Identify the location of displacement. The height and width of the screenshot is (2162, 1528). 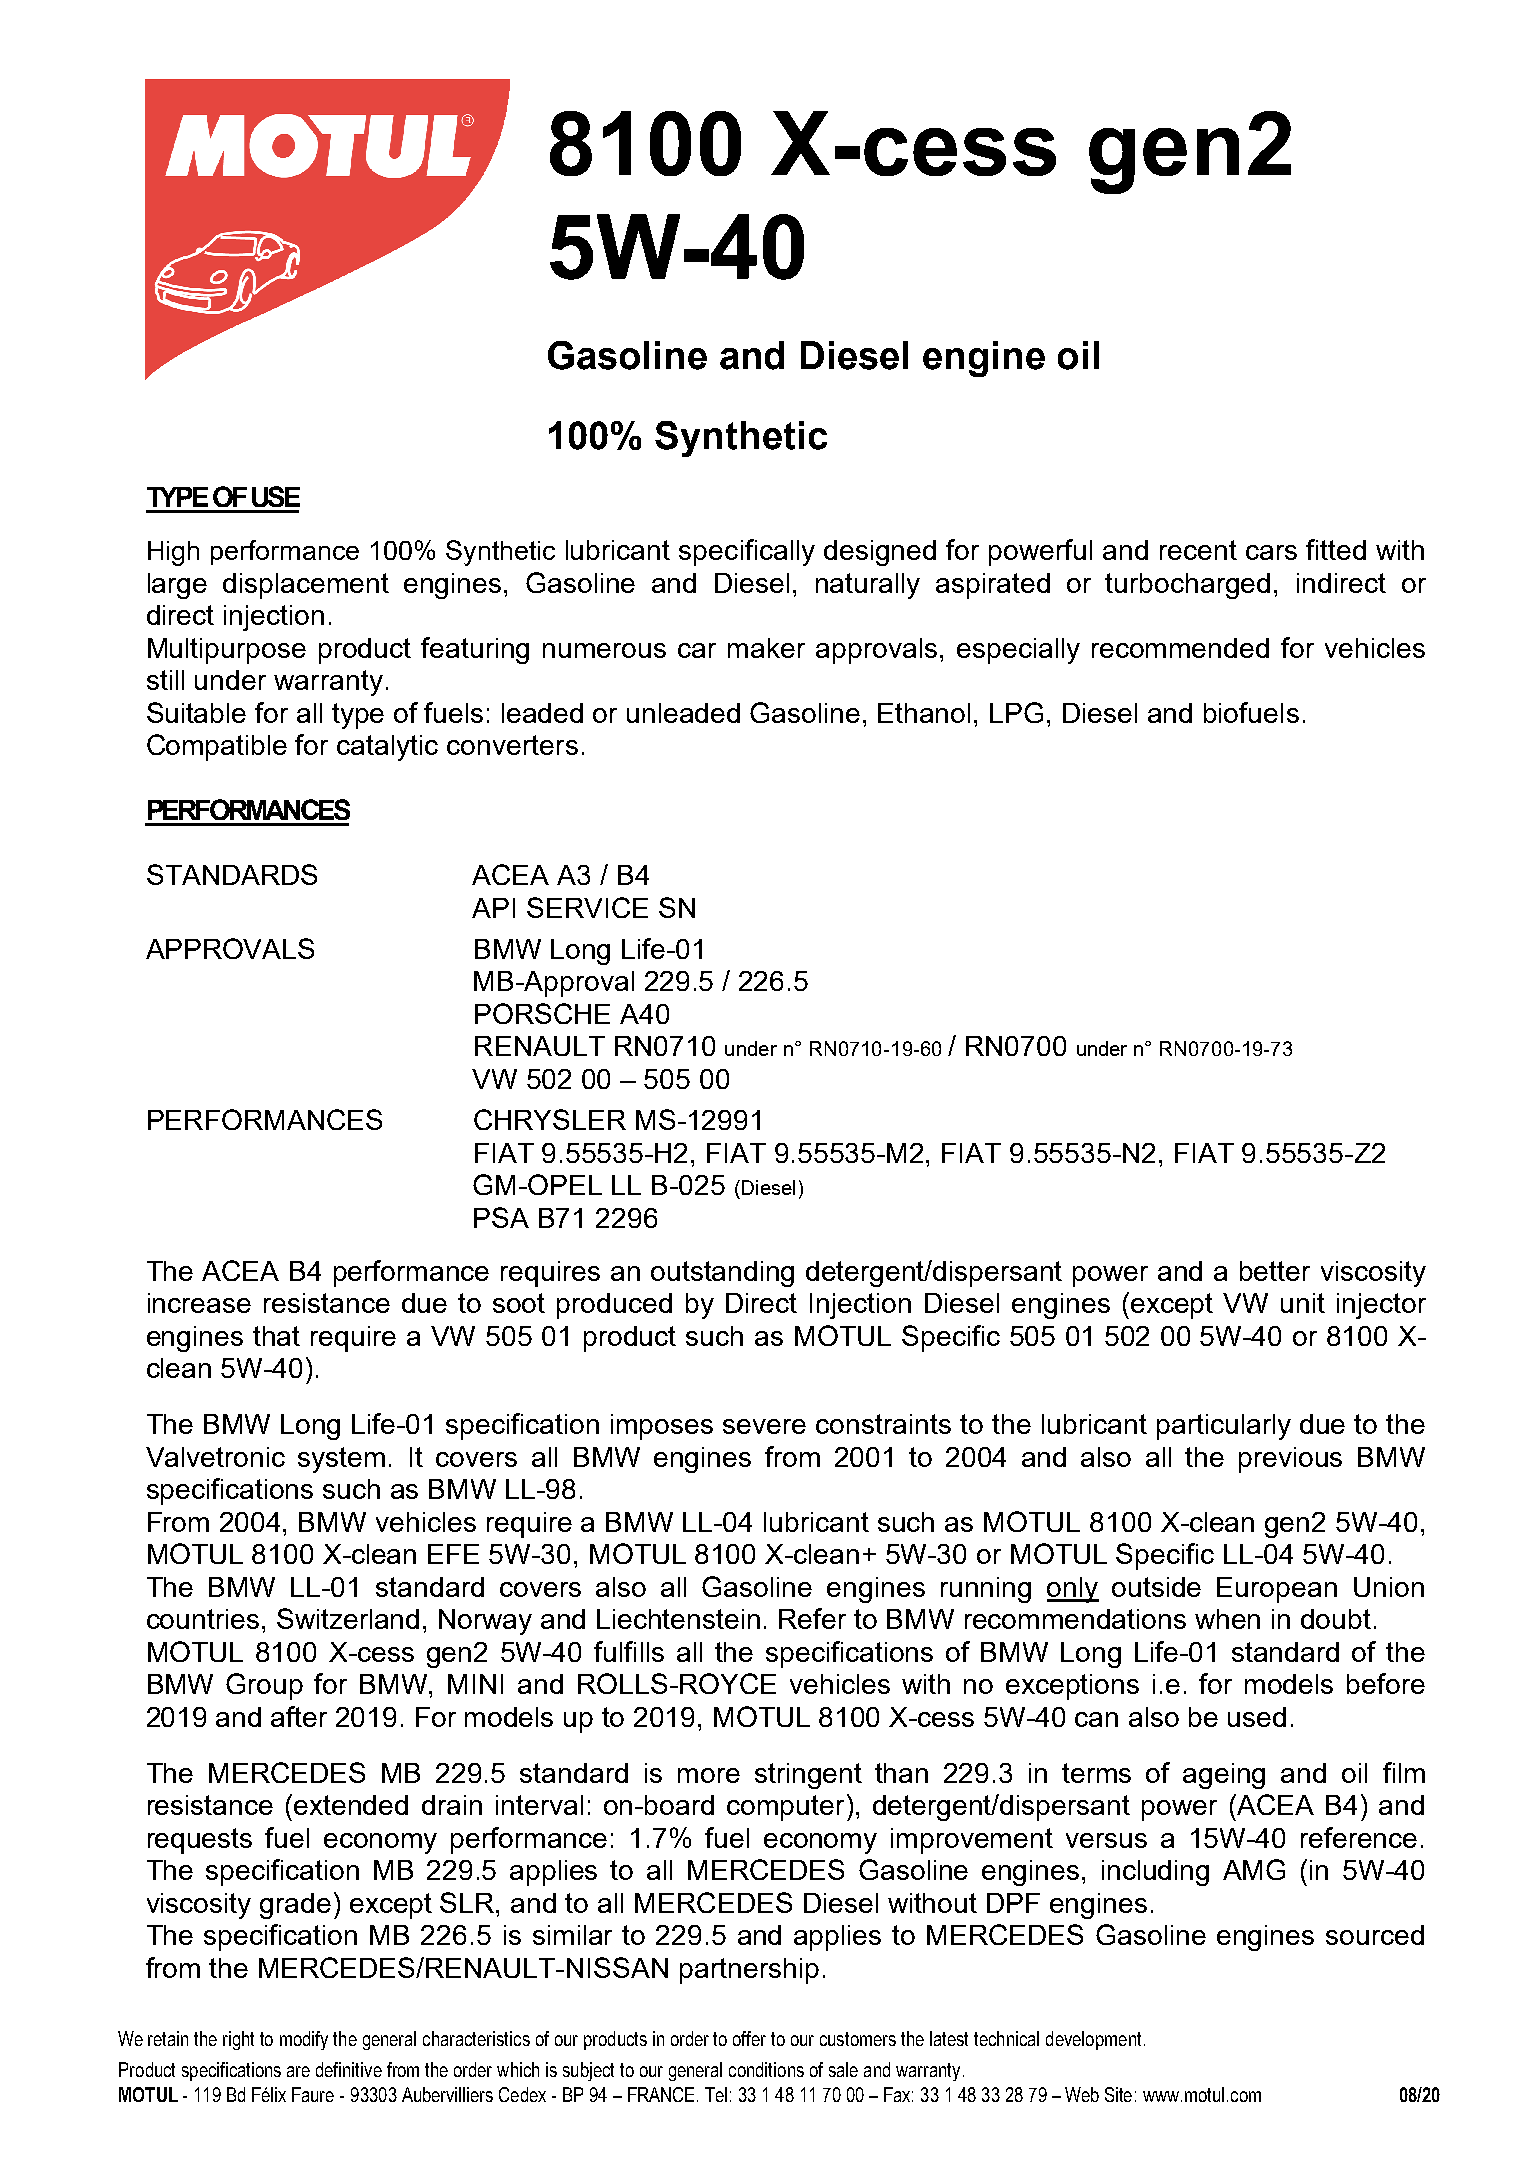
(306, 586).
